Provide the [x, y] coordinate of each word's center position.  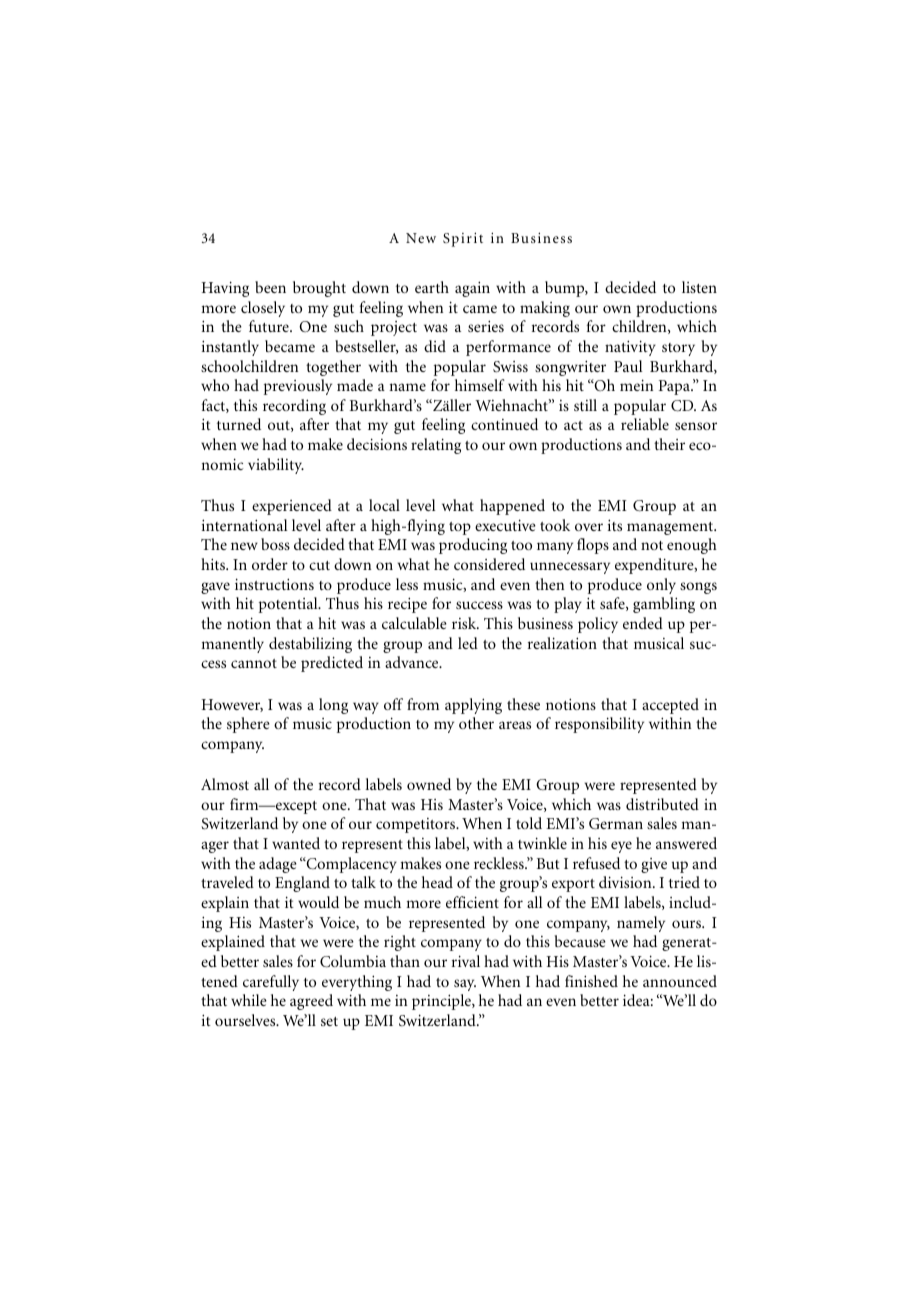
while [249, 1000]
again [472, 289]
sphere [248, 725]
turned [239, 424]
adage [278, 865]
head [437, 882]
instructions [274, 584]
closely [263, 309]
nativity [630, 348]
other [476, 723]
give [654, 865]
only [661, 586]
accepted [670, 706]
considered [489, 564]
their [669, 444]
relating [436, 446]
